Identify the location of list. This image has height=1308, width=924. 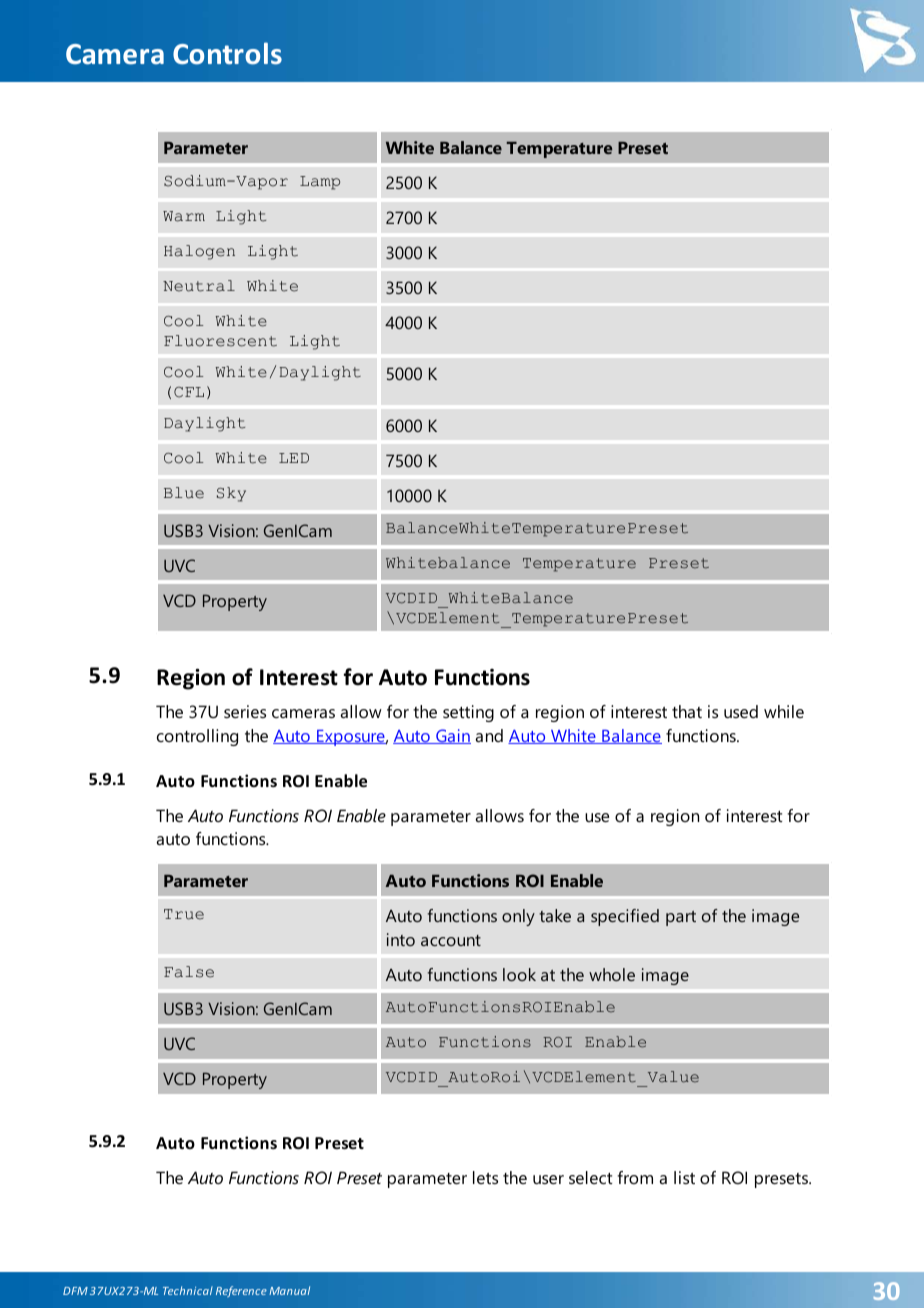
(684, 1177).
